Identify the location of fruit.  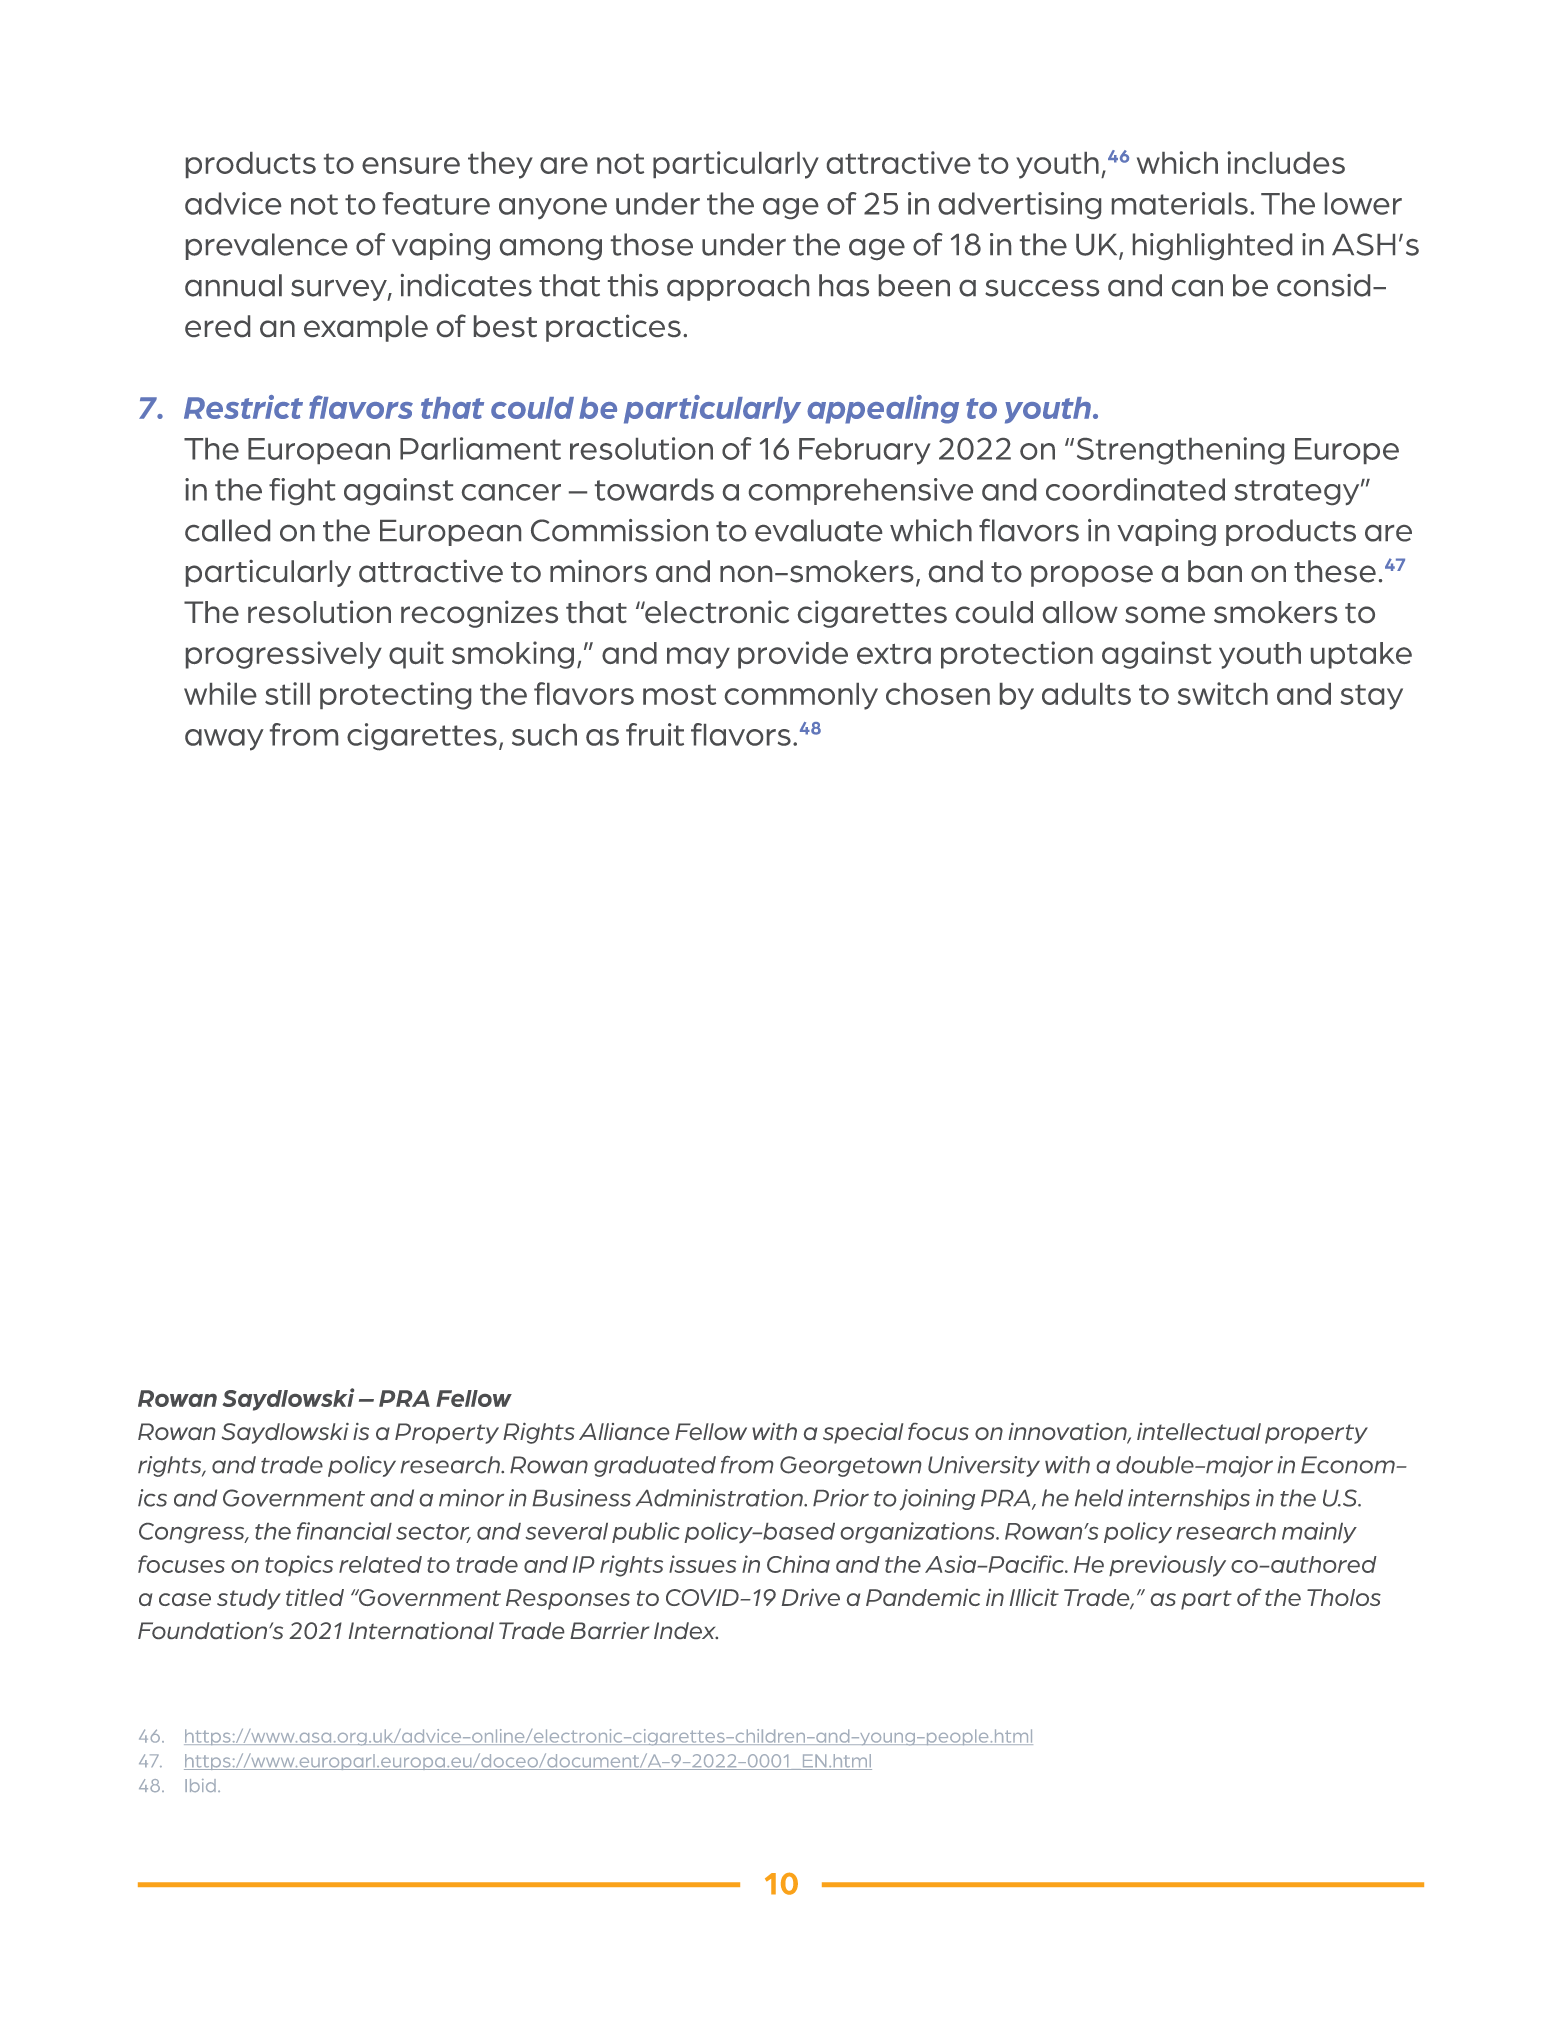
(655, 734).
